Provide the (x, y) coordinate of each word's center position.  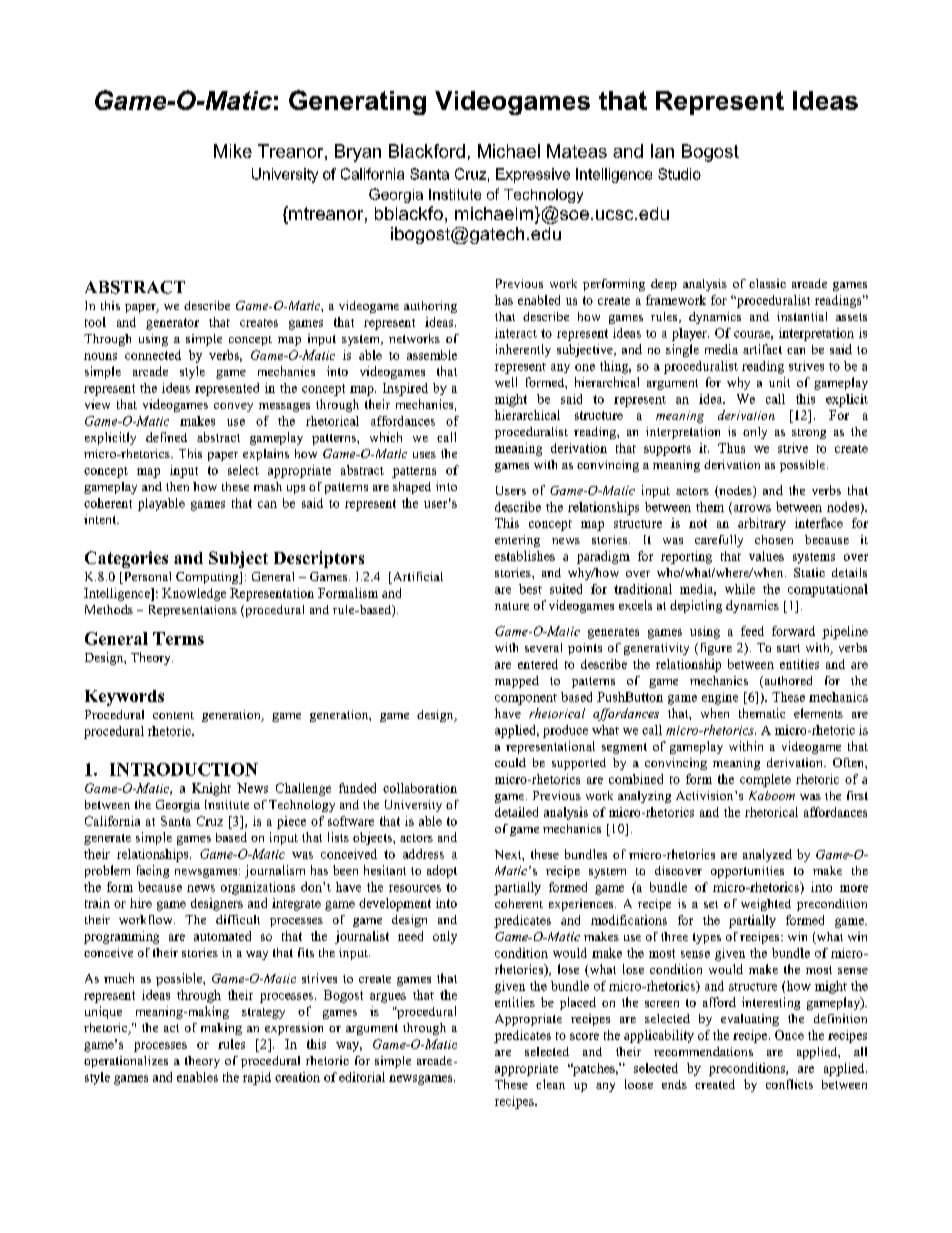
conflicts (789, 1084)
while (740, 589)
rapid (257, 1078)
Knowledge (194, 594)
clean (550, 1084)
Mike (233, 151)
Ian (662, 151)
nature (512, 606)
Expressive (533, 175)
